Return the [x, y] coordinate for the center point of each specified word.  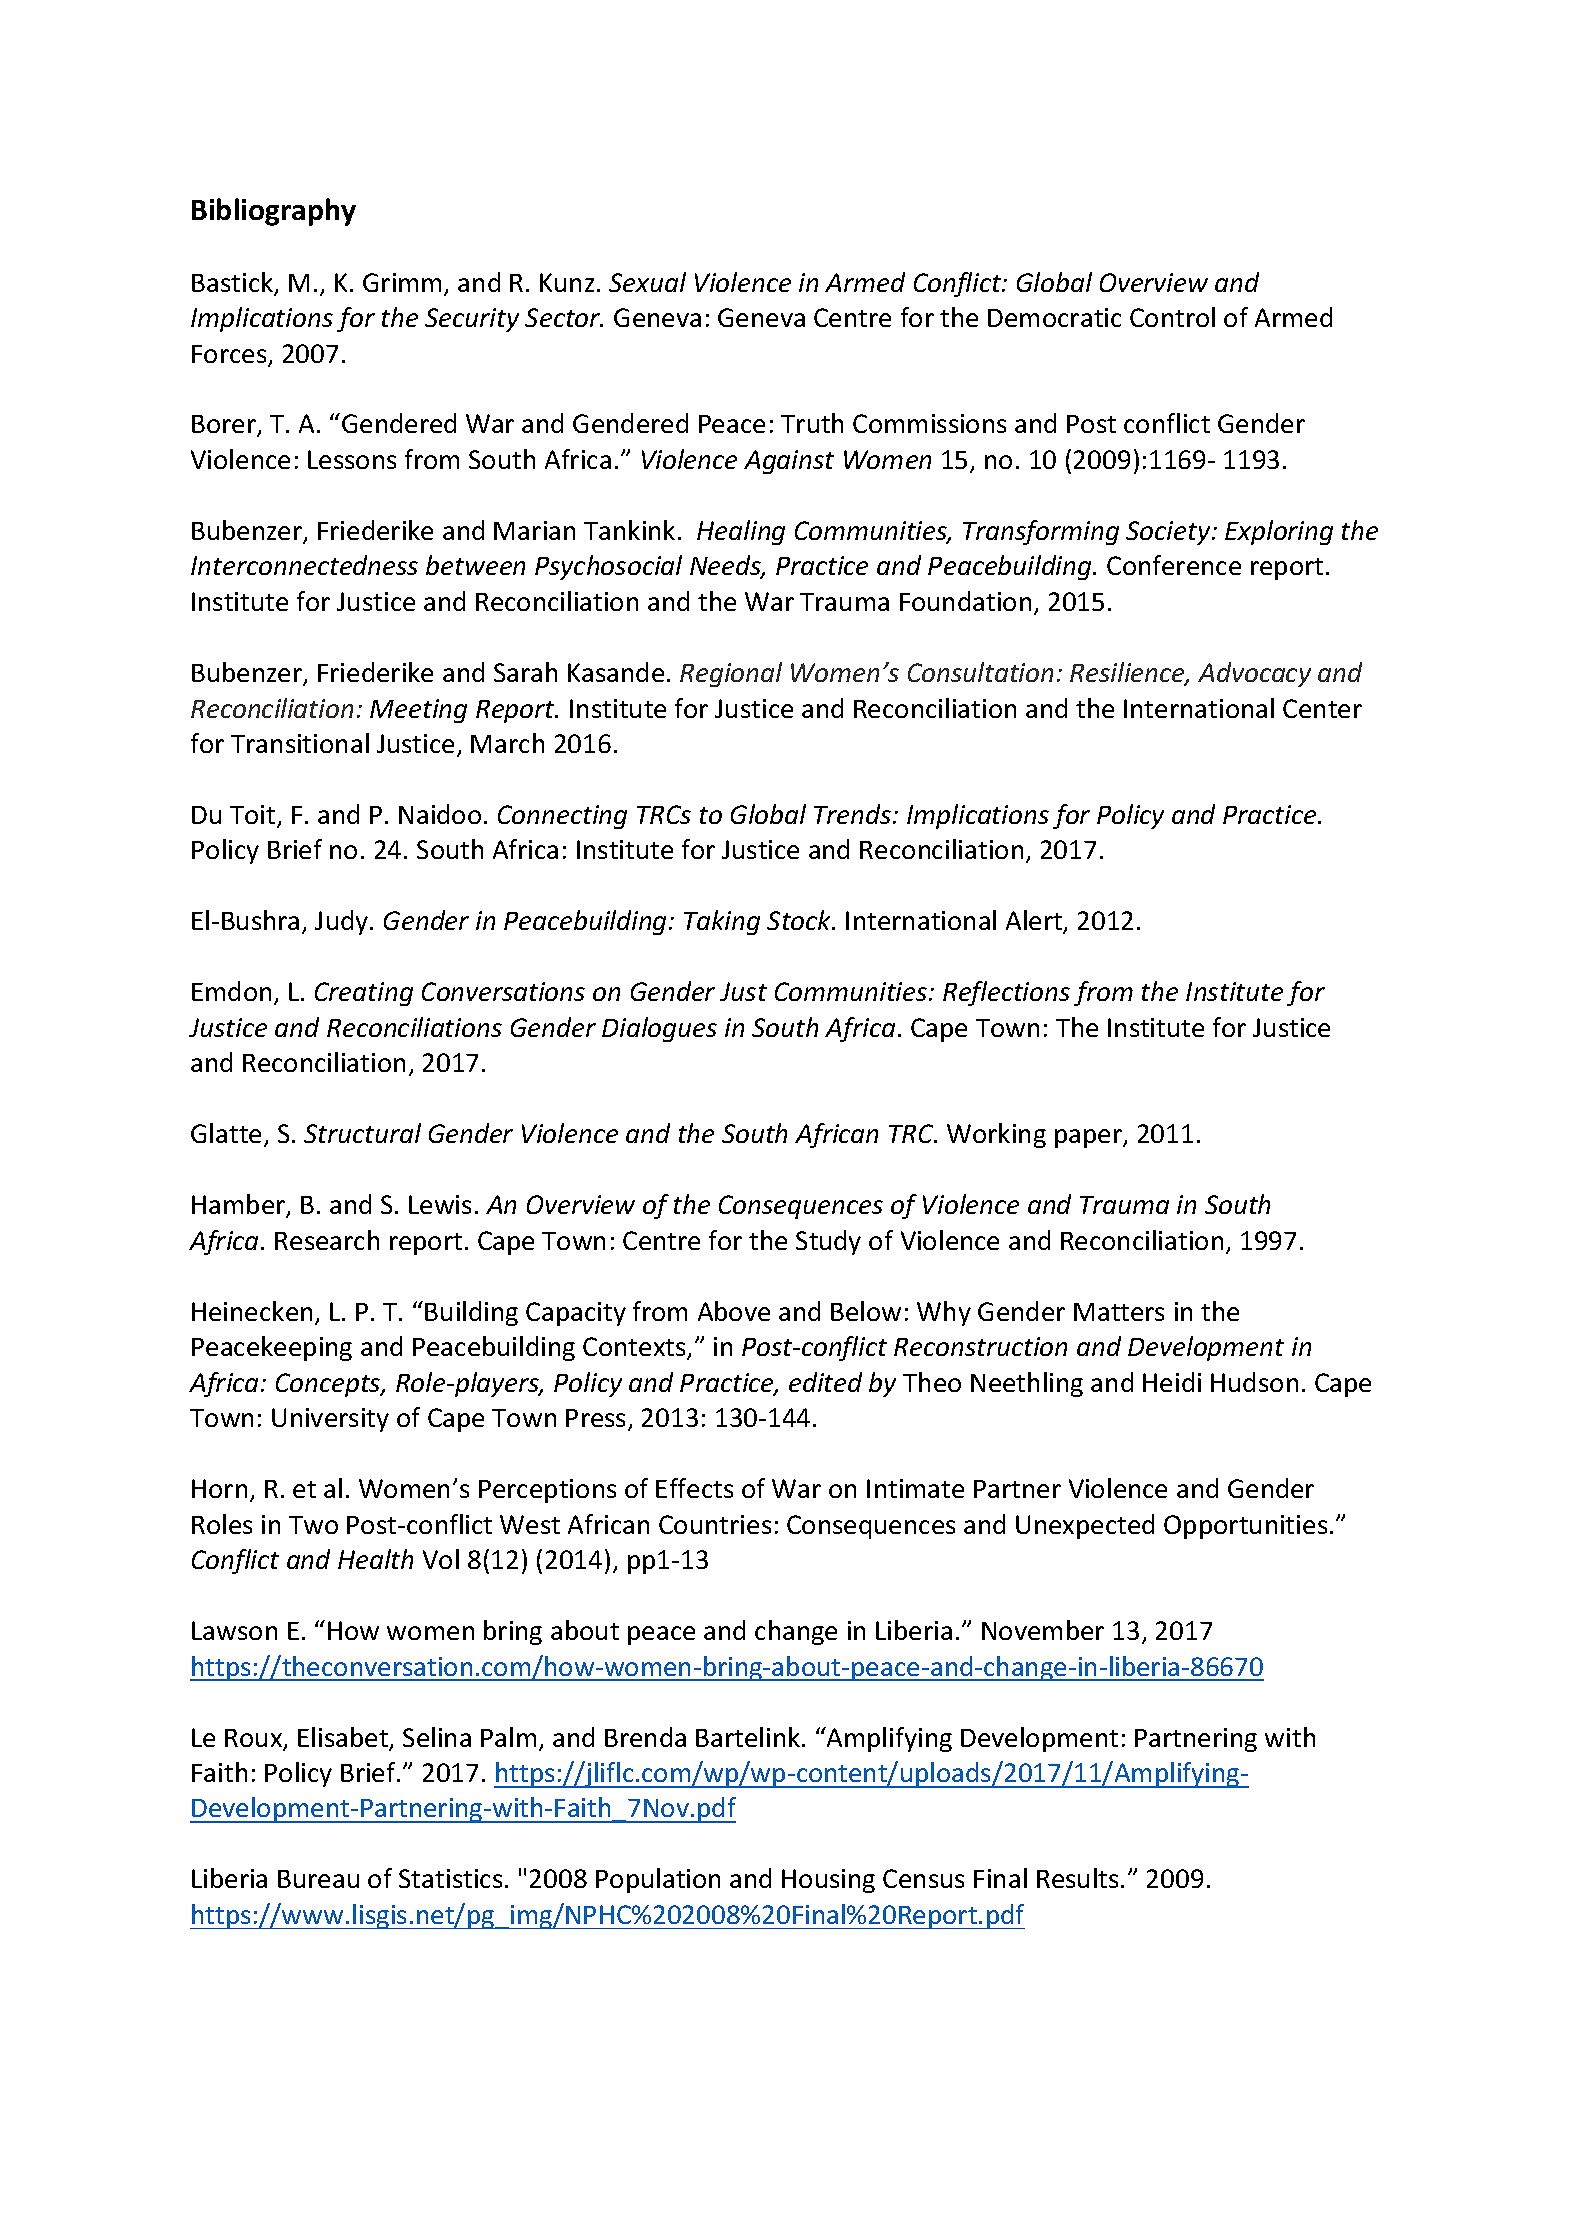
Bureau [318, 1879]
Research [327, 1240]
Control [1172, 317]
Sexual [647, 282]
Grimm [402, 282]
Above [734, 1311]
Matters [1119, 1312]
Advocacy [1254, 674]
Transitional [300, 743]
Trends [854, 814]
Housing [828, 1881]
